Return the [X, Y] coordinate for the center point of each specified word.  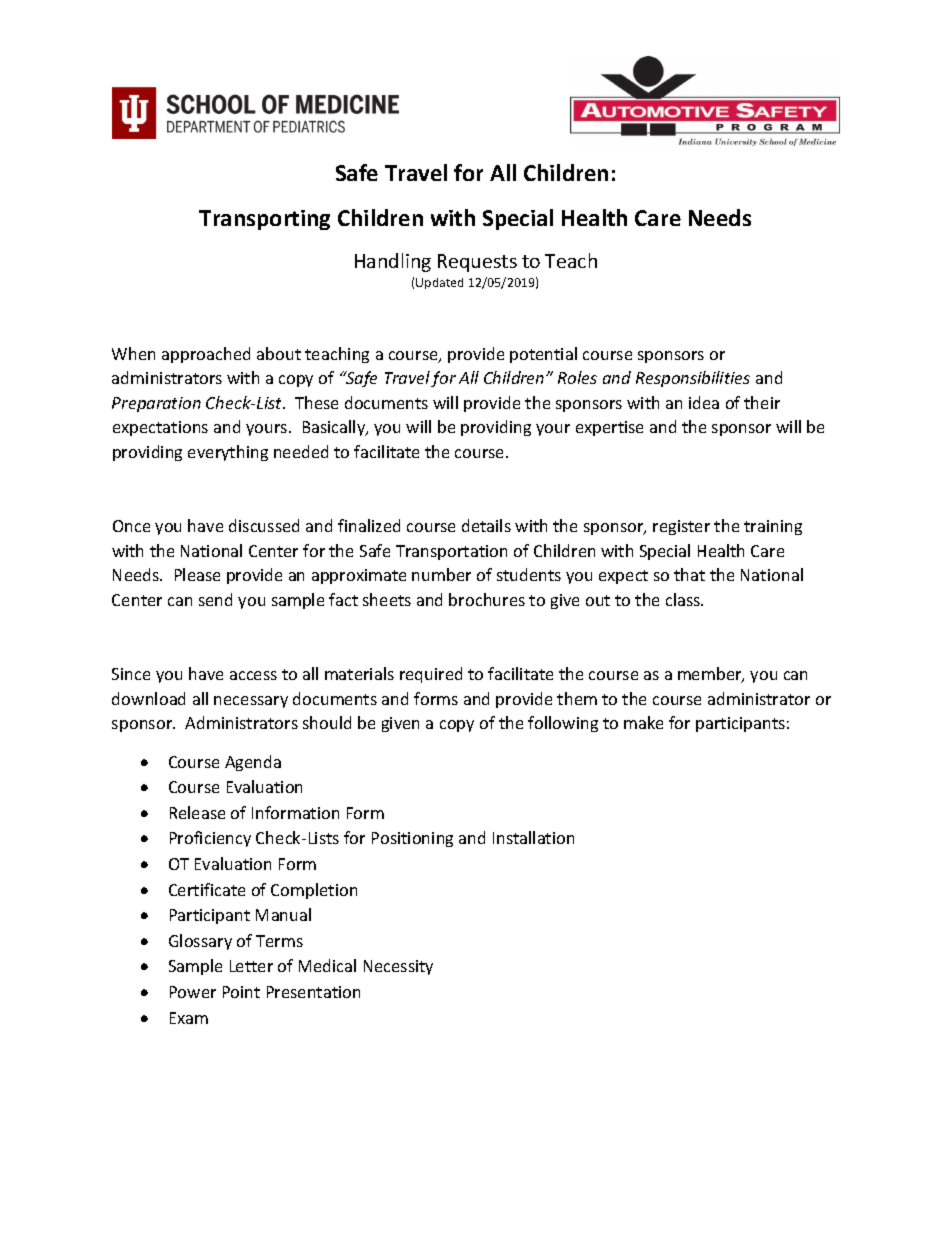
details [486, 525]
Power [193, 992]
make [643, 722]
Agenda [253, 763]
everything [228, 453]
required [431, 675]
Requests [477, 263]
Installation [533, 837]
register [681, 527]
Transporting [264, 220]
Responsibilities [693, 379]
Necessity [398, 967]
